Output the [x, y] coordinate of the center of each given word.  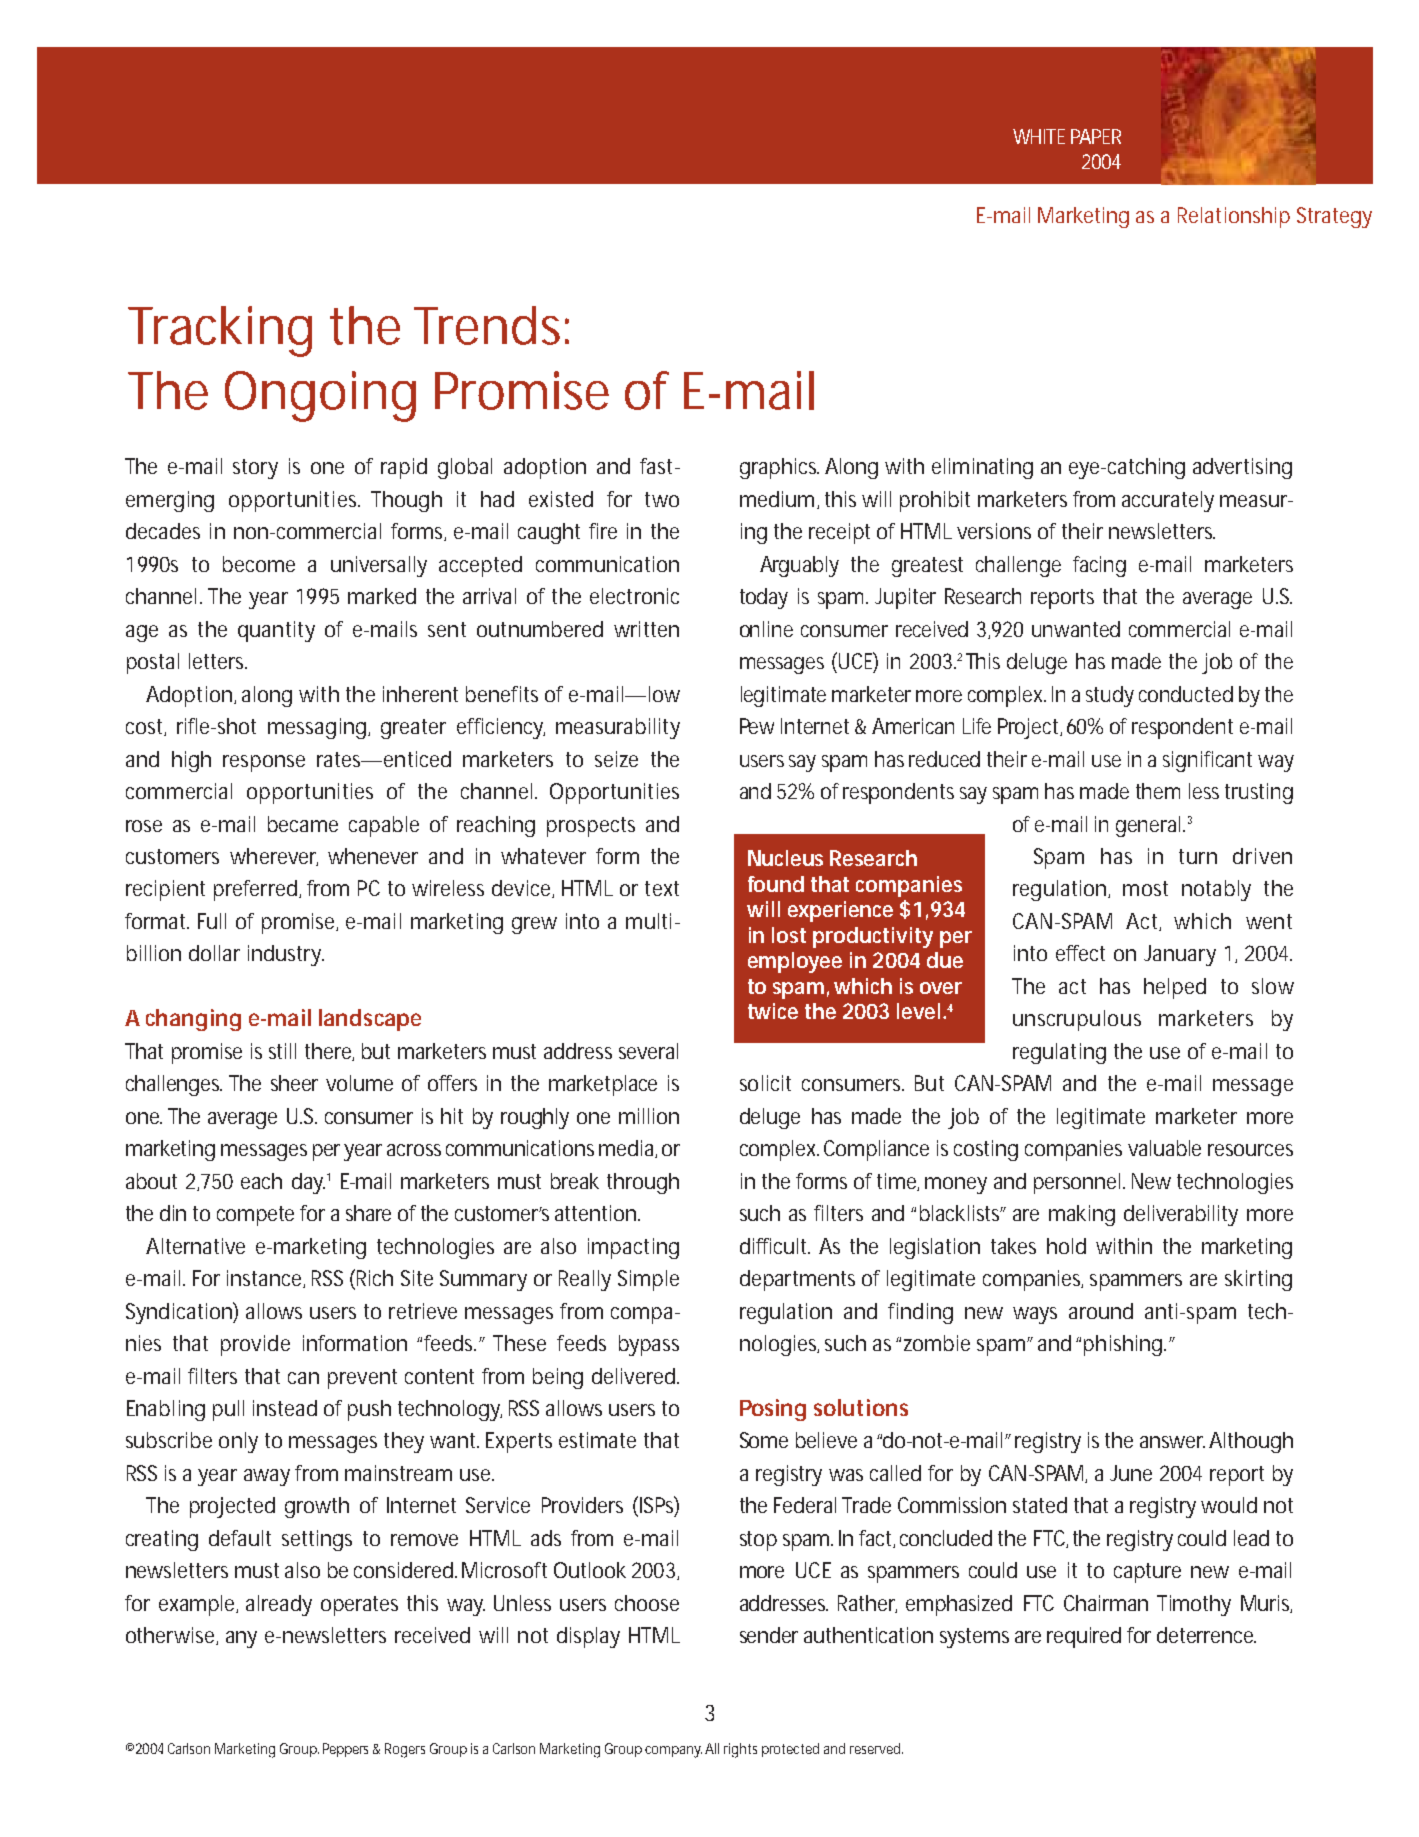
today [764, 598]
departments [797, 1280]
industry [286, 955]
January [1180, 955]
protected [790, 1750]
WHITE [1039, 136]
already [279, 1605]
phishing [1123, 1345]
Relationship [1234, 217]
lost [789, 935]
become [259, 564]
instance [265, 1279]
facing [1099, 566]
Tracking [220, 331]
